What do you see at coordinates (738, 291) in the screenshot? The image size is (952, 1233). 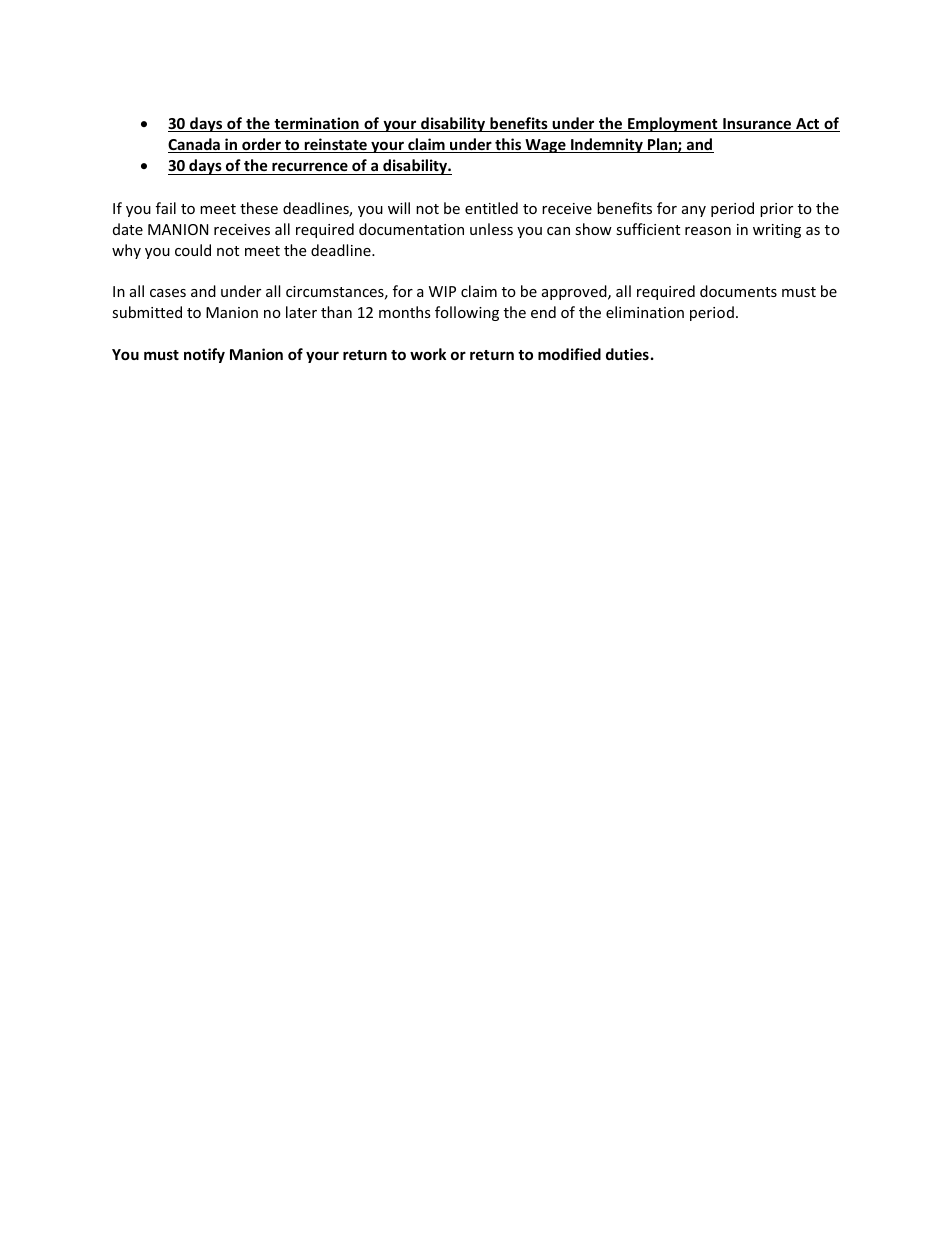 I see `documents` at bounding box center [738, 291].
